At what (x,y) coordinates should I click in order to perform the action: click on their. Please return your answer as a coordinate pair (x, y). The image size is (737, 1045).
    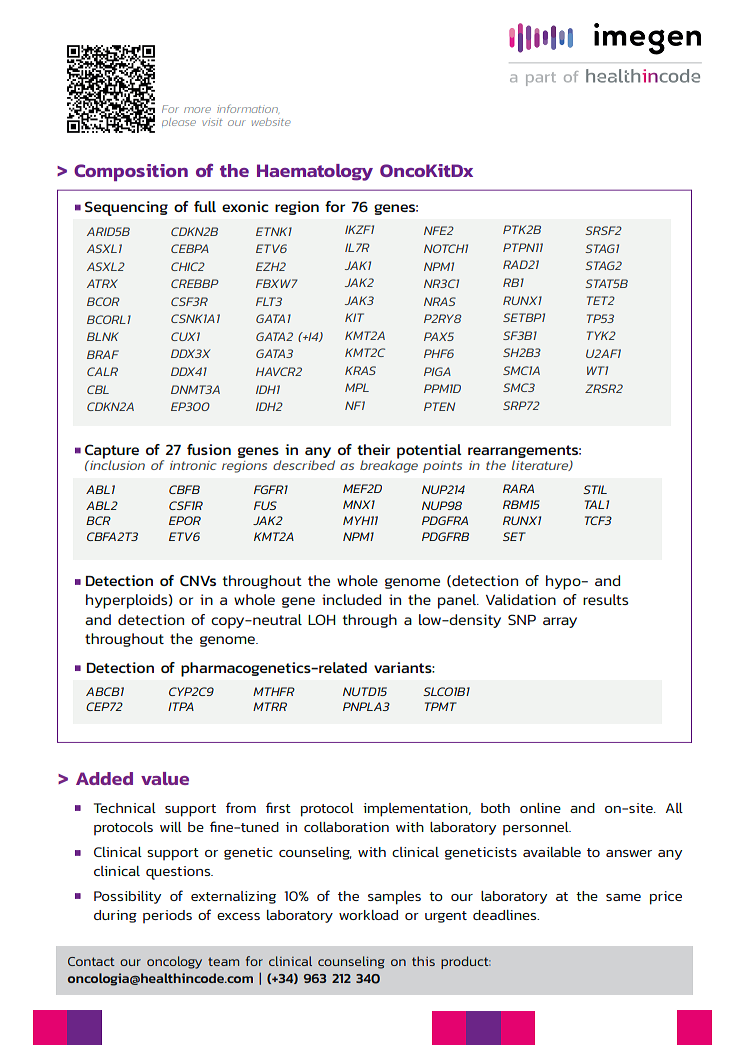
    Looking at the image, I should click on (373, 449).
